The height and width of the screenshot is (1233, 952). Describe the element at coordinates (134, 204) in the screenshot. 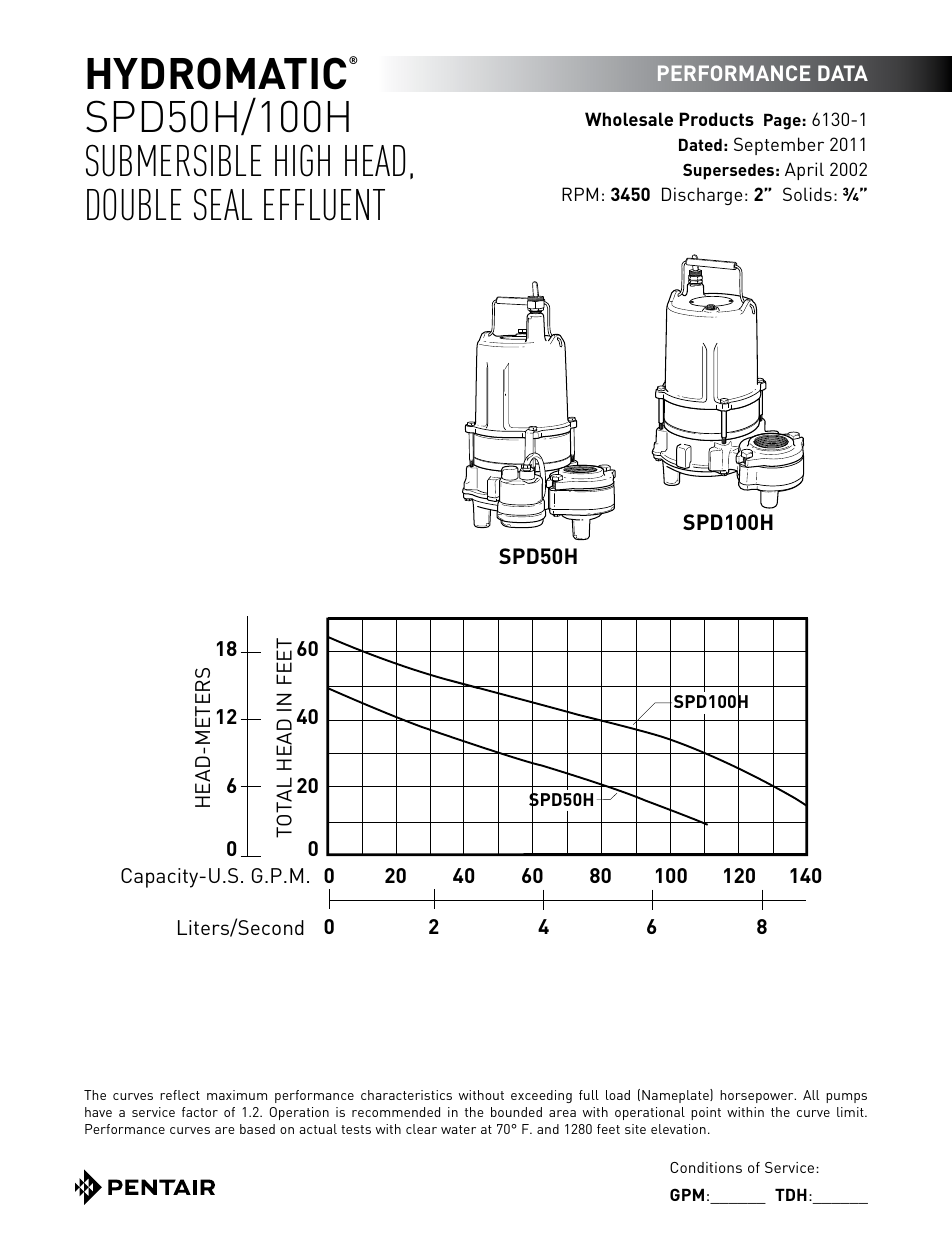

I see `DOUBLE` at that location.
